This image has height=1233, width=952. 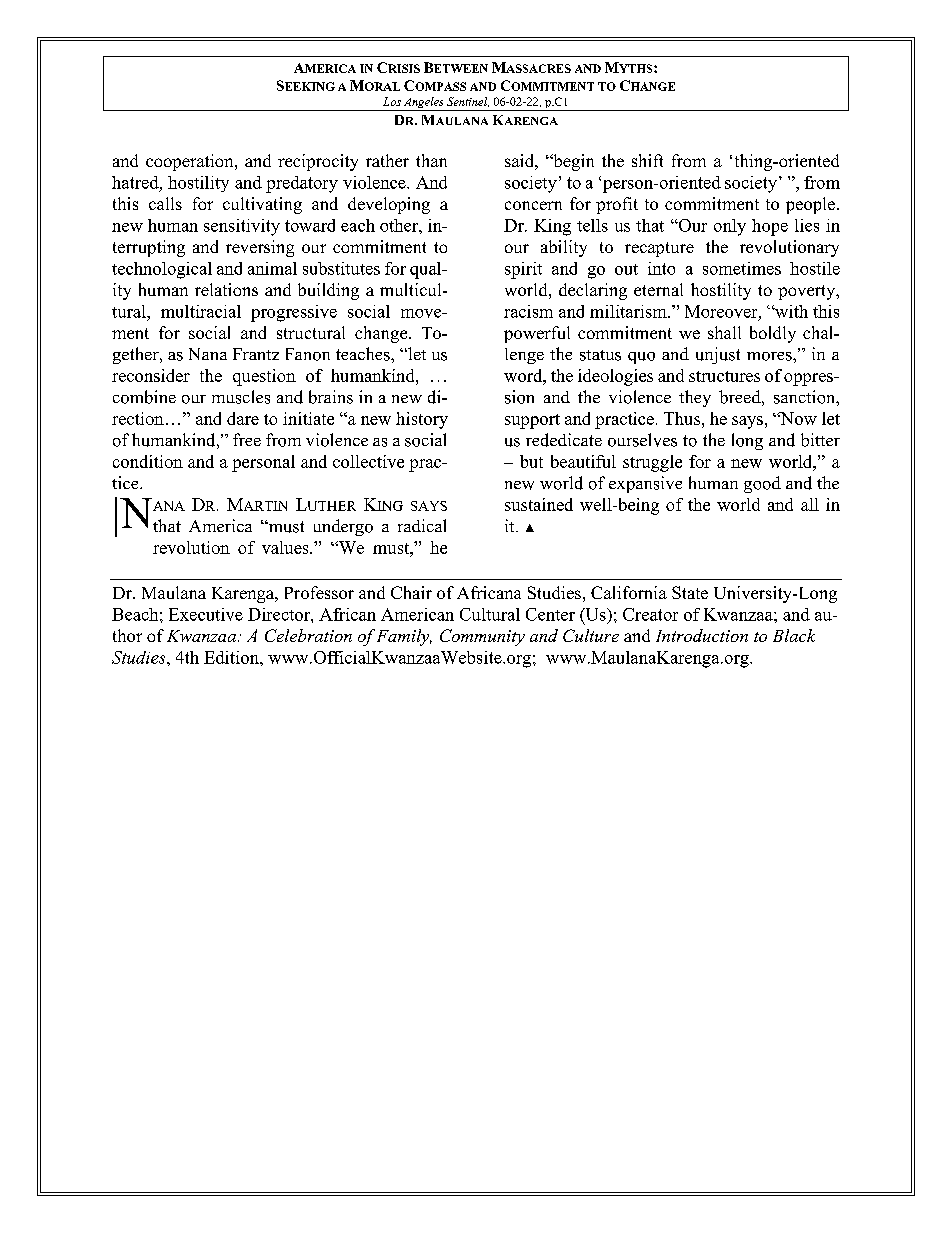 What do you see at coordinates (260, 248) in the image?
I see `reversing` at bounding box center [260, 248].
